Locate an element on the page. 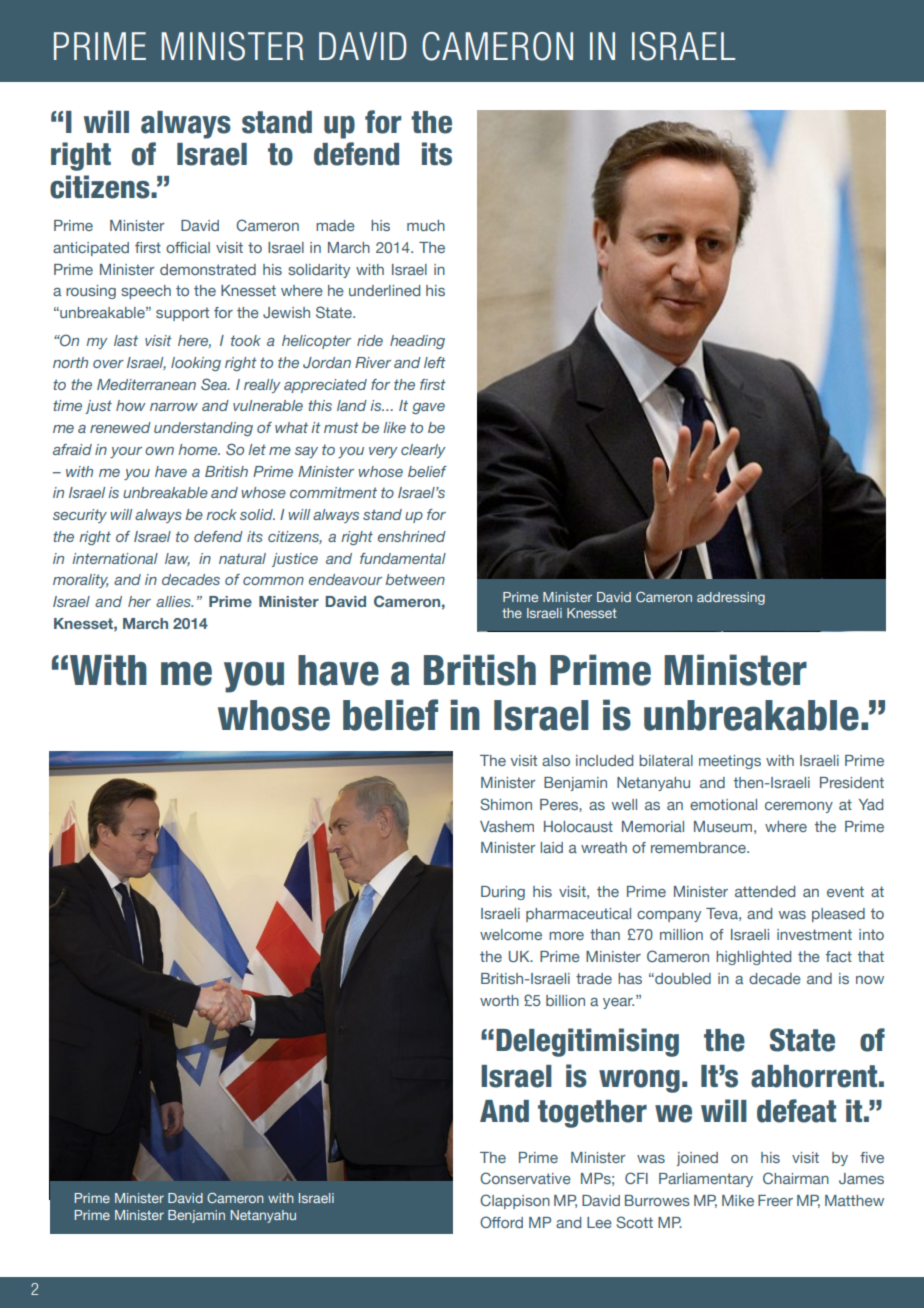  Lee is located at coordinates (599, 1222).
